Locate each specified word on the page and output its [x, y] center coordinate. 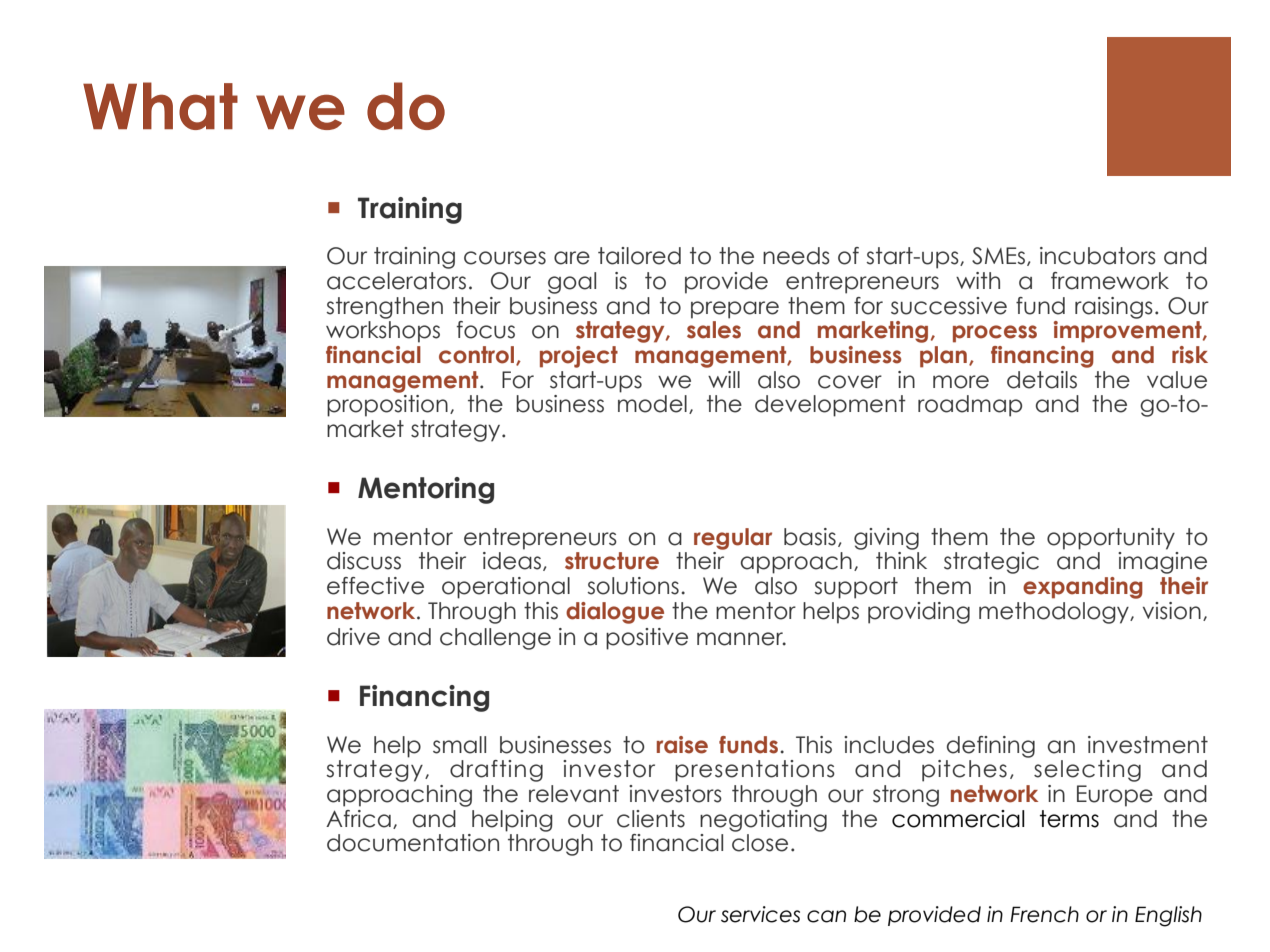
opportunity [1111, 539]
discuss [364, 561]
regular [733, 539]
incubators [1098, 256]
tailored [639, 256]
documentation [413, 843]
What [160, 106]
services [760, 914]
